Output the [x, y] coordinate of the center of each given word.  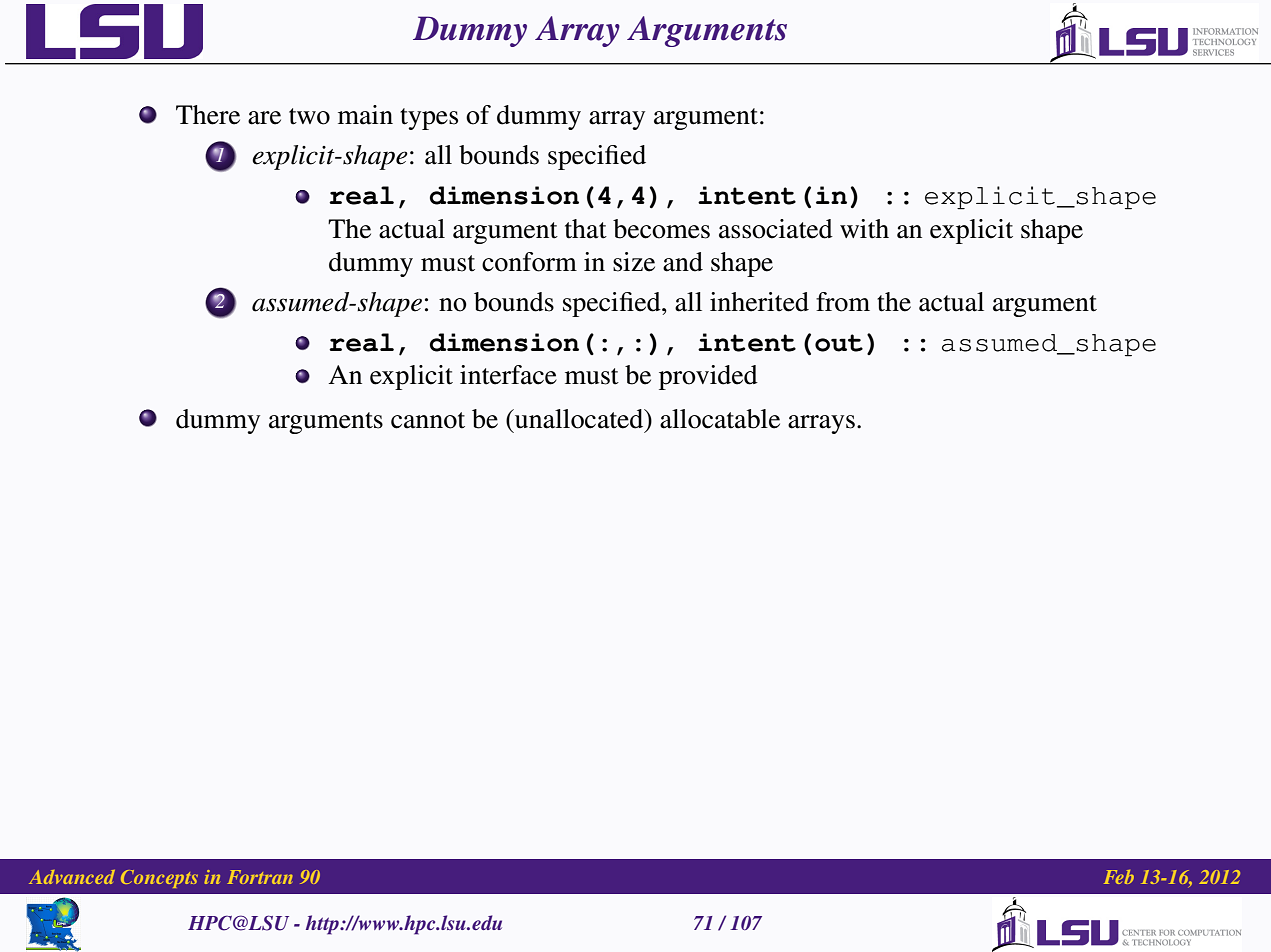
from [843, 302]
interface [508, 375]
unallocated [579, 419]
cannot [428, 420]
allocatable [720, 419]
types [429, 119]
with [864, 229]
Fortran [260, 877]
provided [708, 377]
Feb [1119, 877]
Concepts [159, 879]
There [208, 115]
